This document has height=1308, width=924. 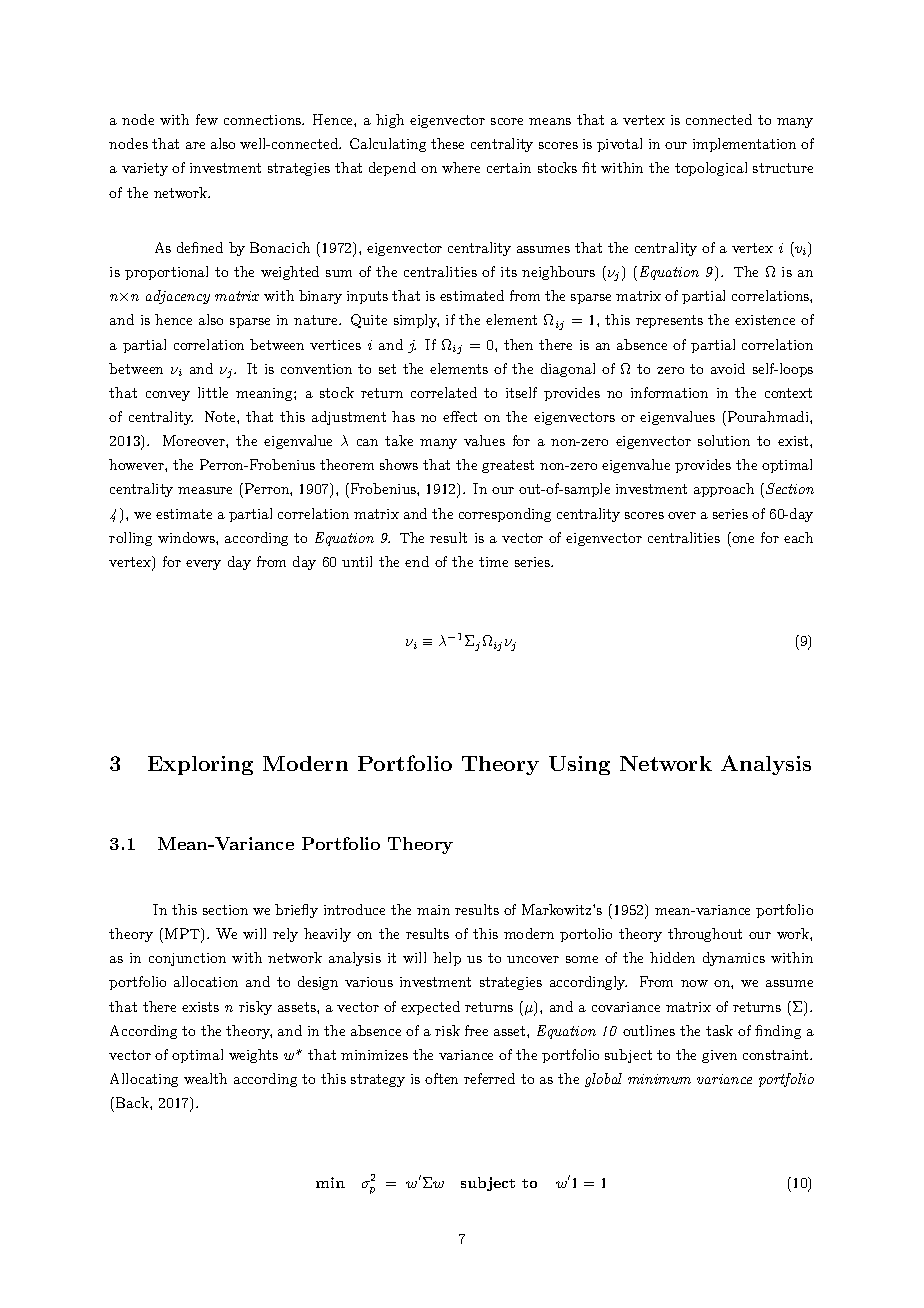 What do you see at coordinates (724, 440) in the document?
I see `solution` at bounding box center [724, 440].
